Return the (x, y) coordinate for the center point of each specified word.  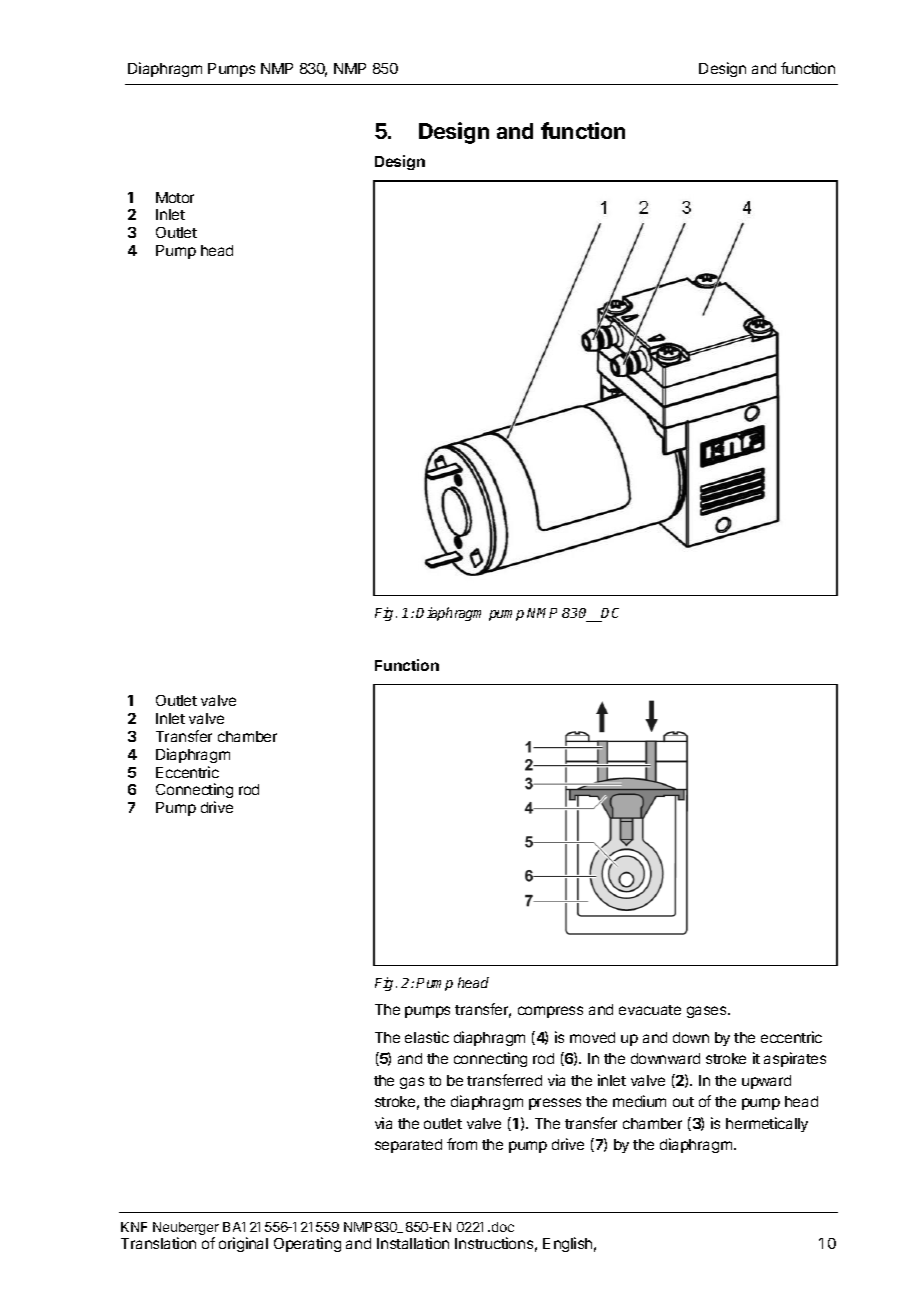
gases (708, 1012)
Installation (413, 1243)
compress (550, 1012)
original (243, 1244)
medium (639, 1101)
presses (555, 1104)
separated (408, 1146)
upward (766, 1082)
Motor (175, 197)
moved (592, 1037)
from (462, 1144)
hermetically (767, 1124)
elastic (427, 1037)
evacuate (650, 1010)
